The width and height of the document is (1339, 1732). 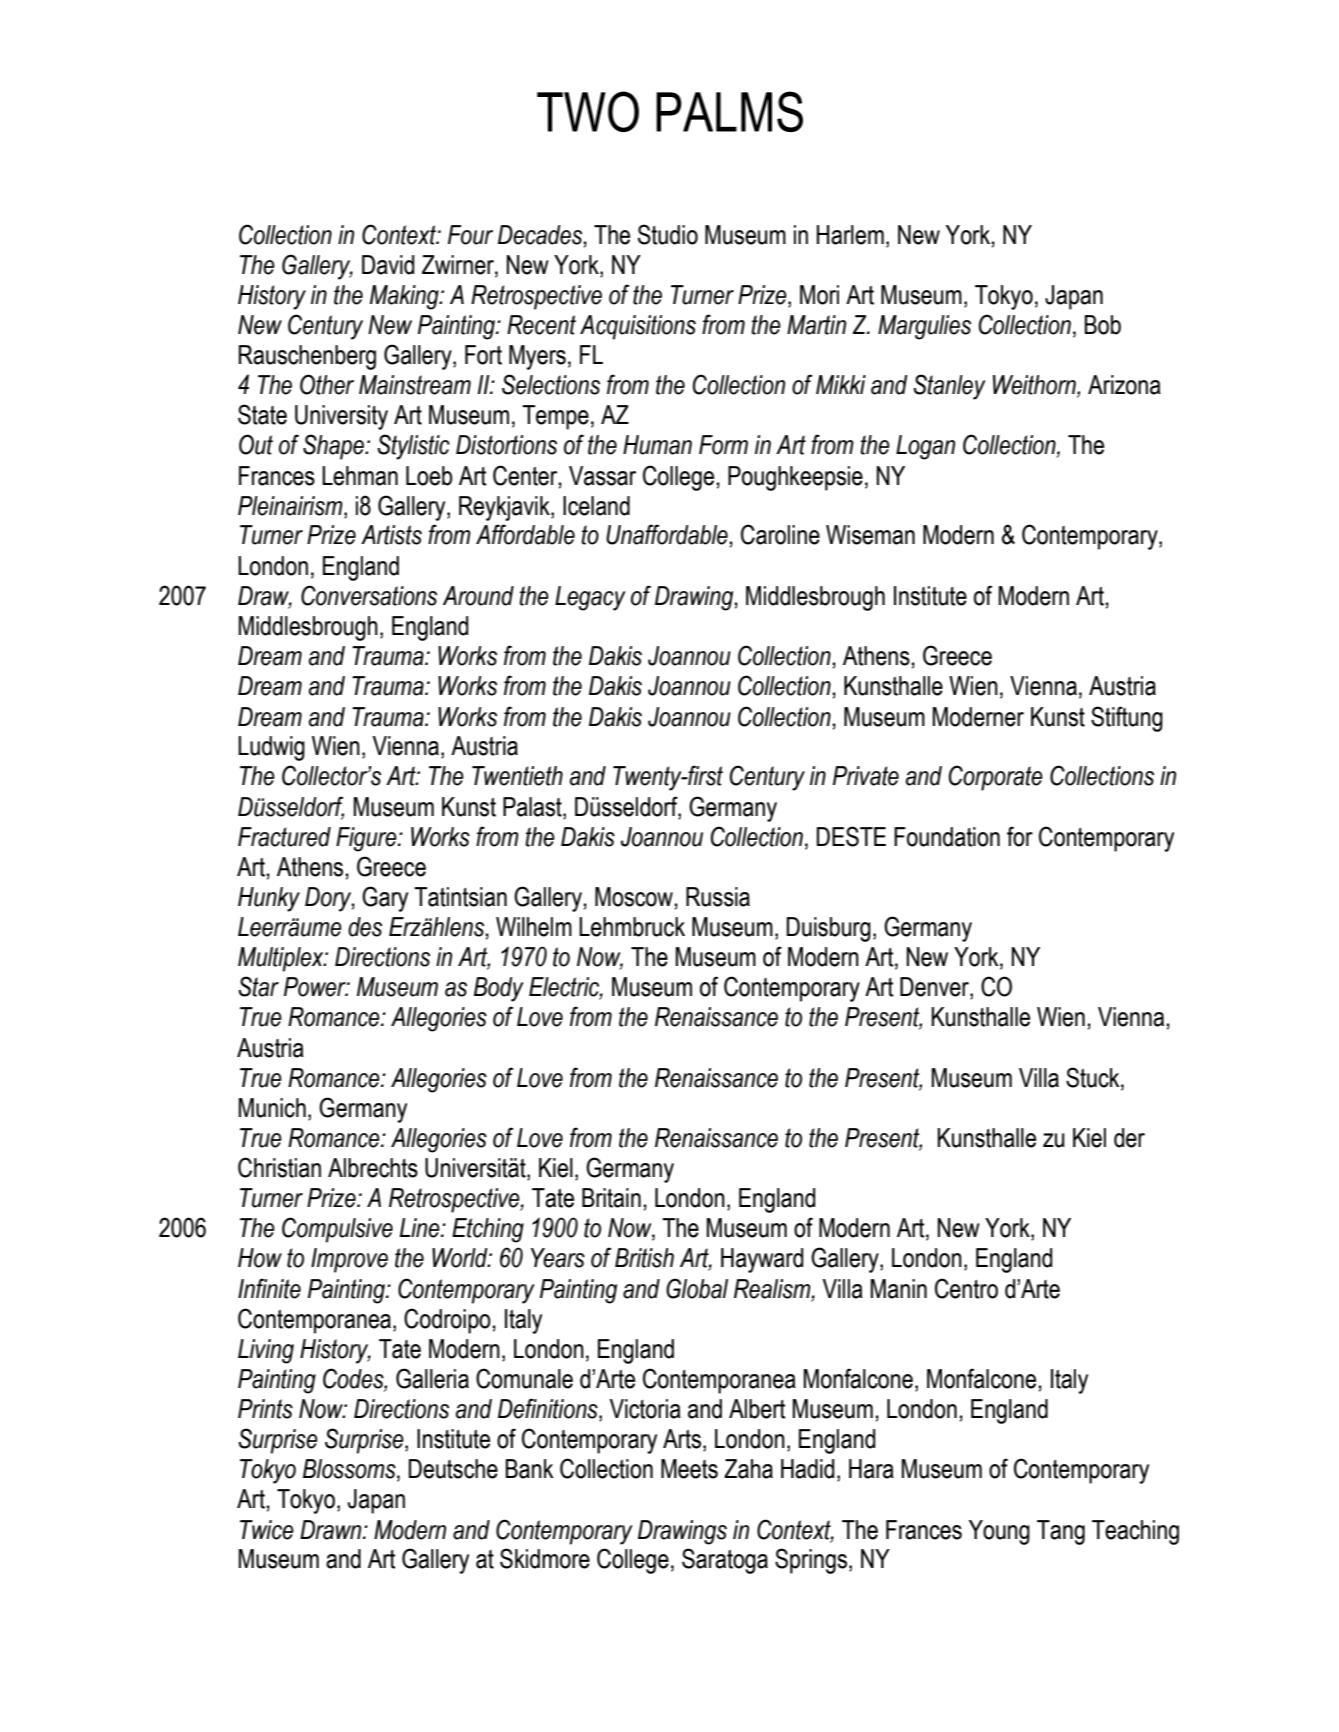 What do you see at coordinates (718, 897) in the document?
I see `Russia` at bounding box center [718, 897].
